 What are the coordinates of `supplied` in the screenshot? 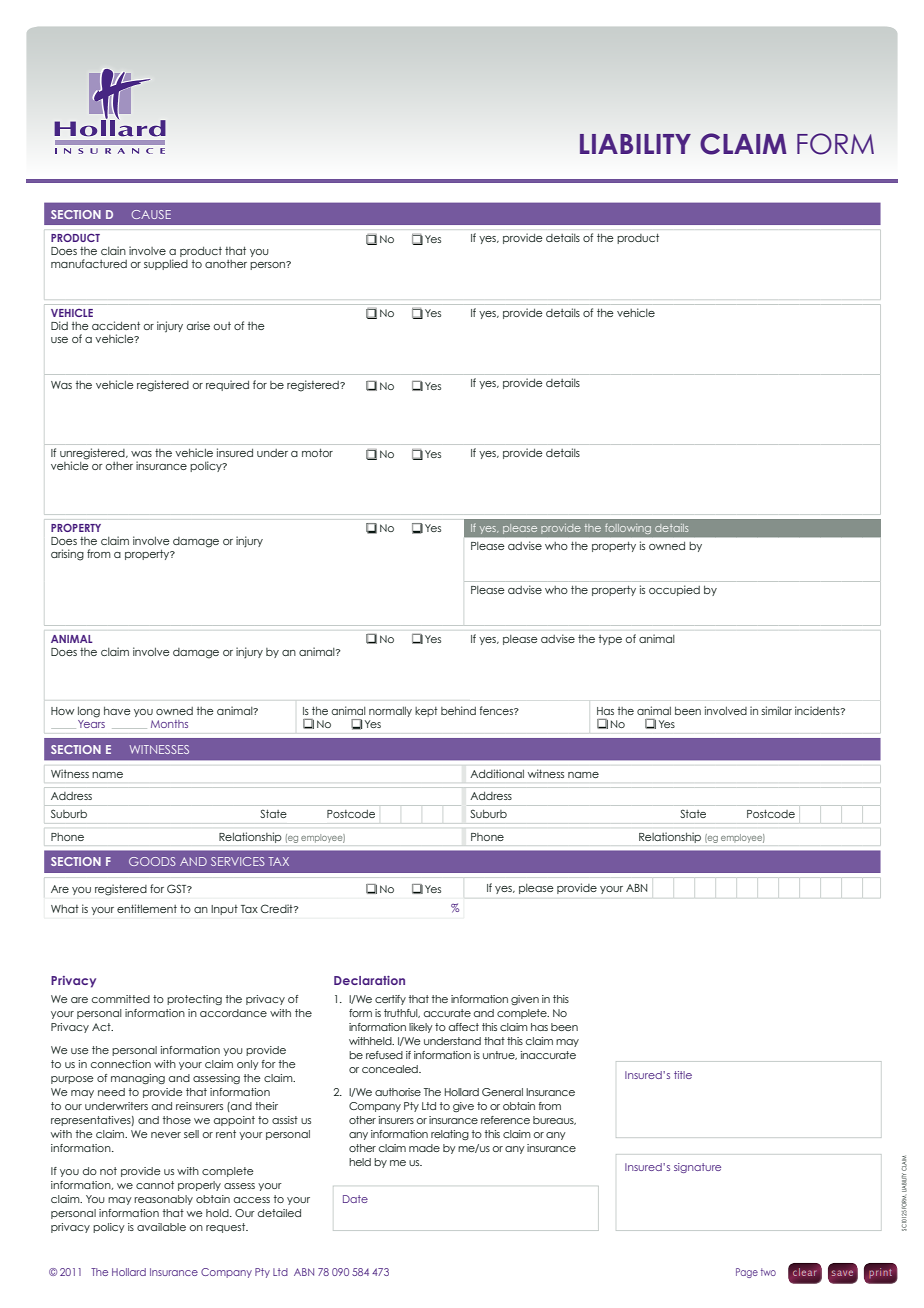 It's located at (166, 264).
